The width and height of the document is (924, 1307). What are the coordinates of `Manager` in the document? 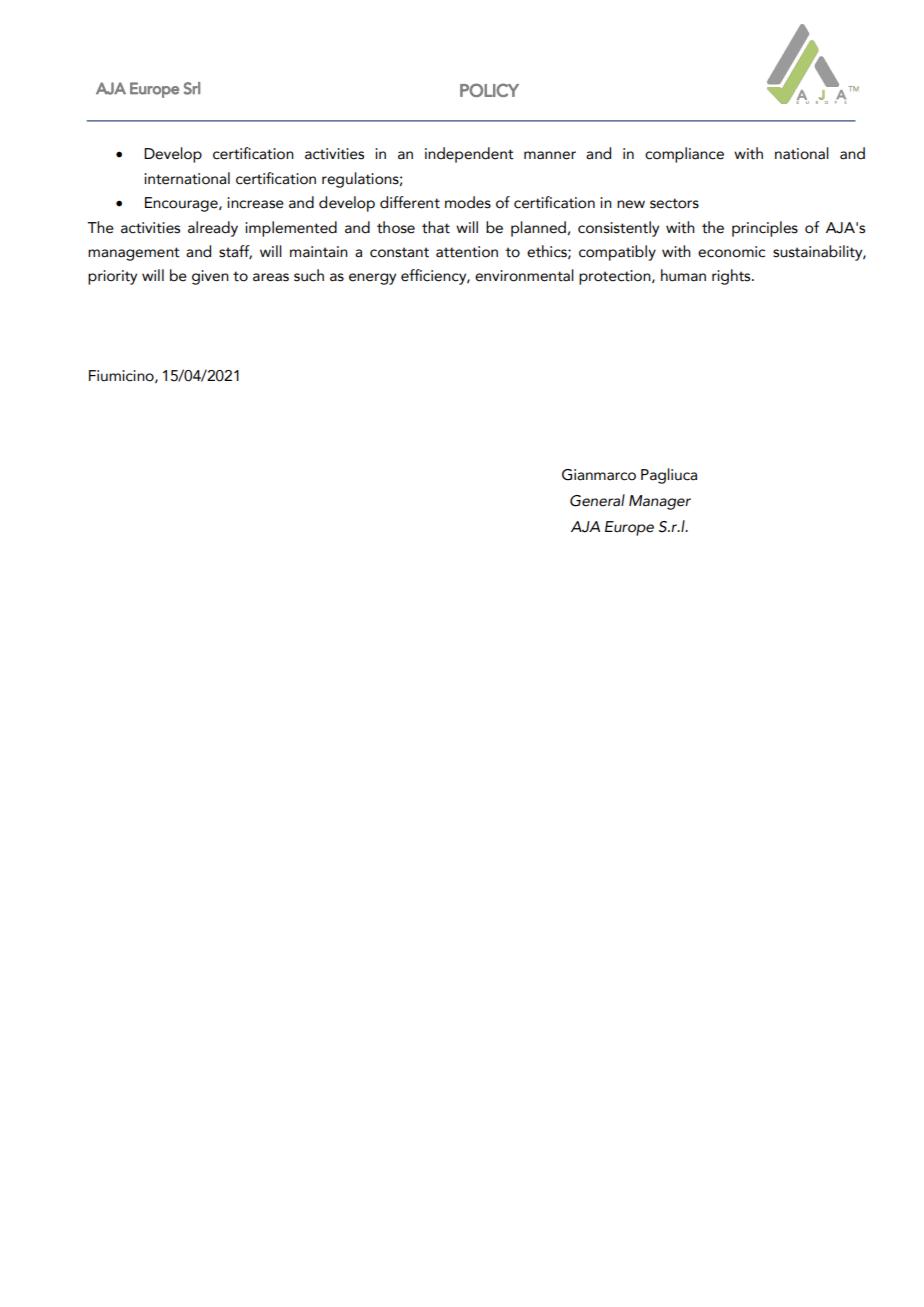 It's located at (660, 502).
